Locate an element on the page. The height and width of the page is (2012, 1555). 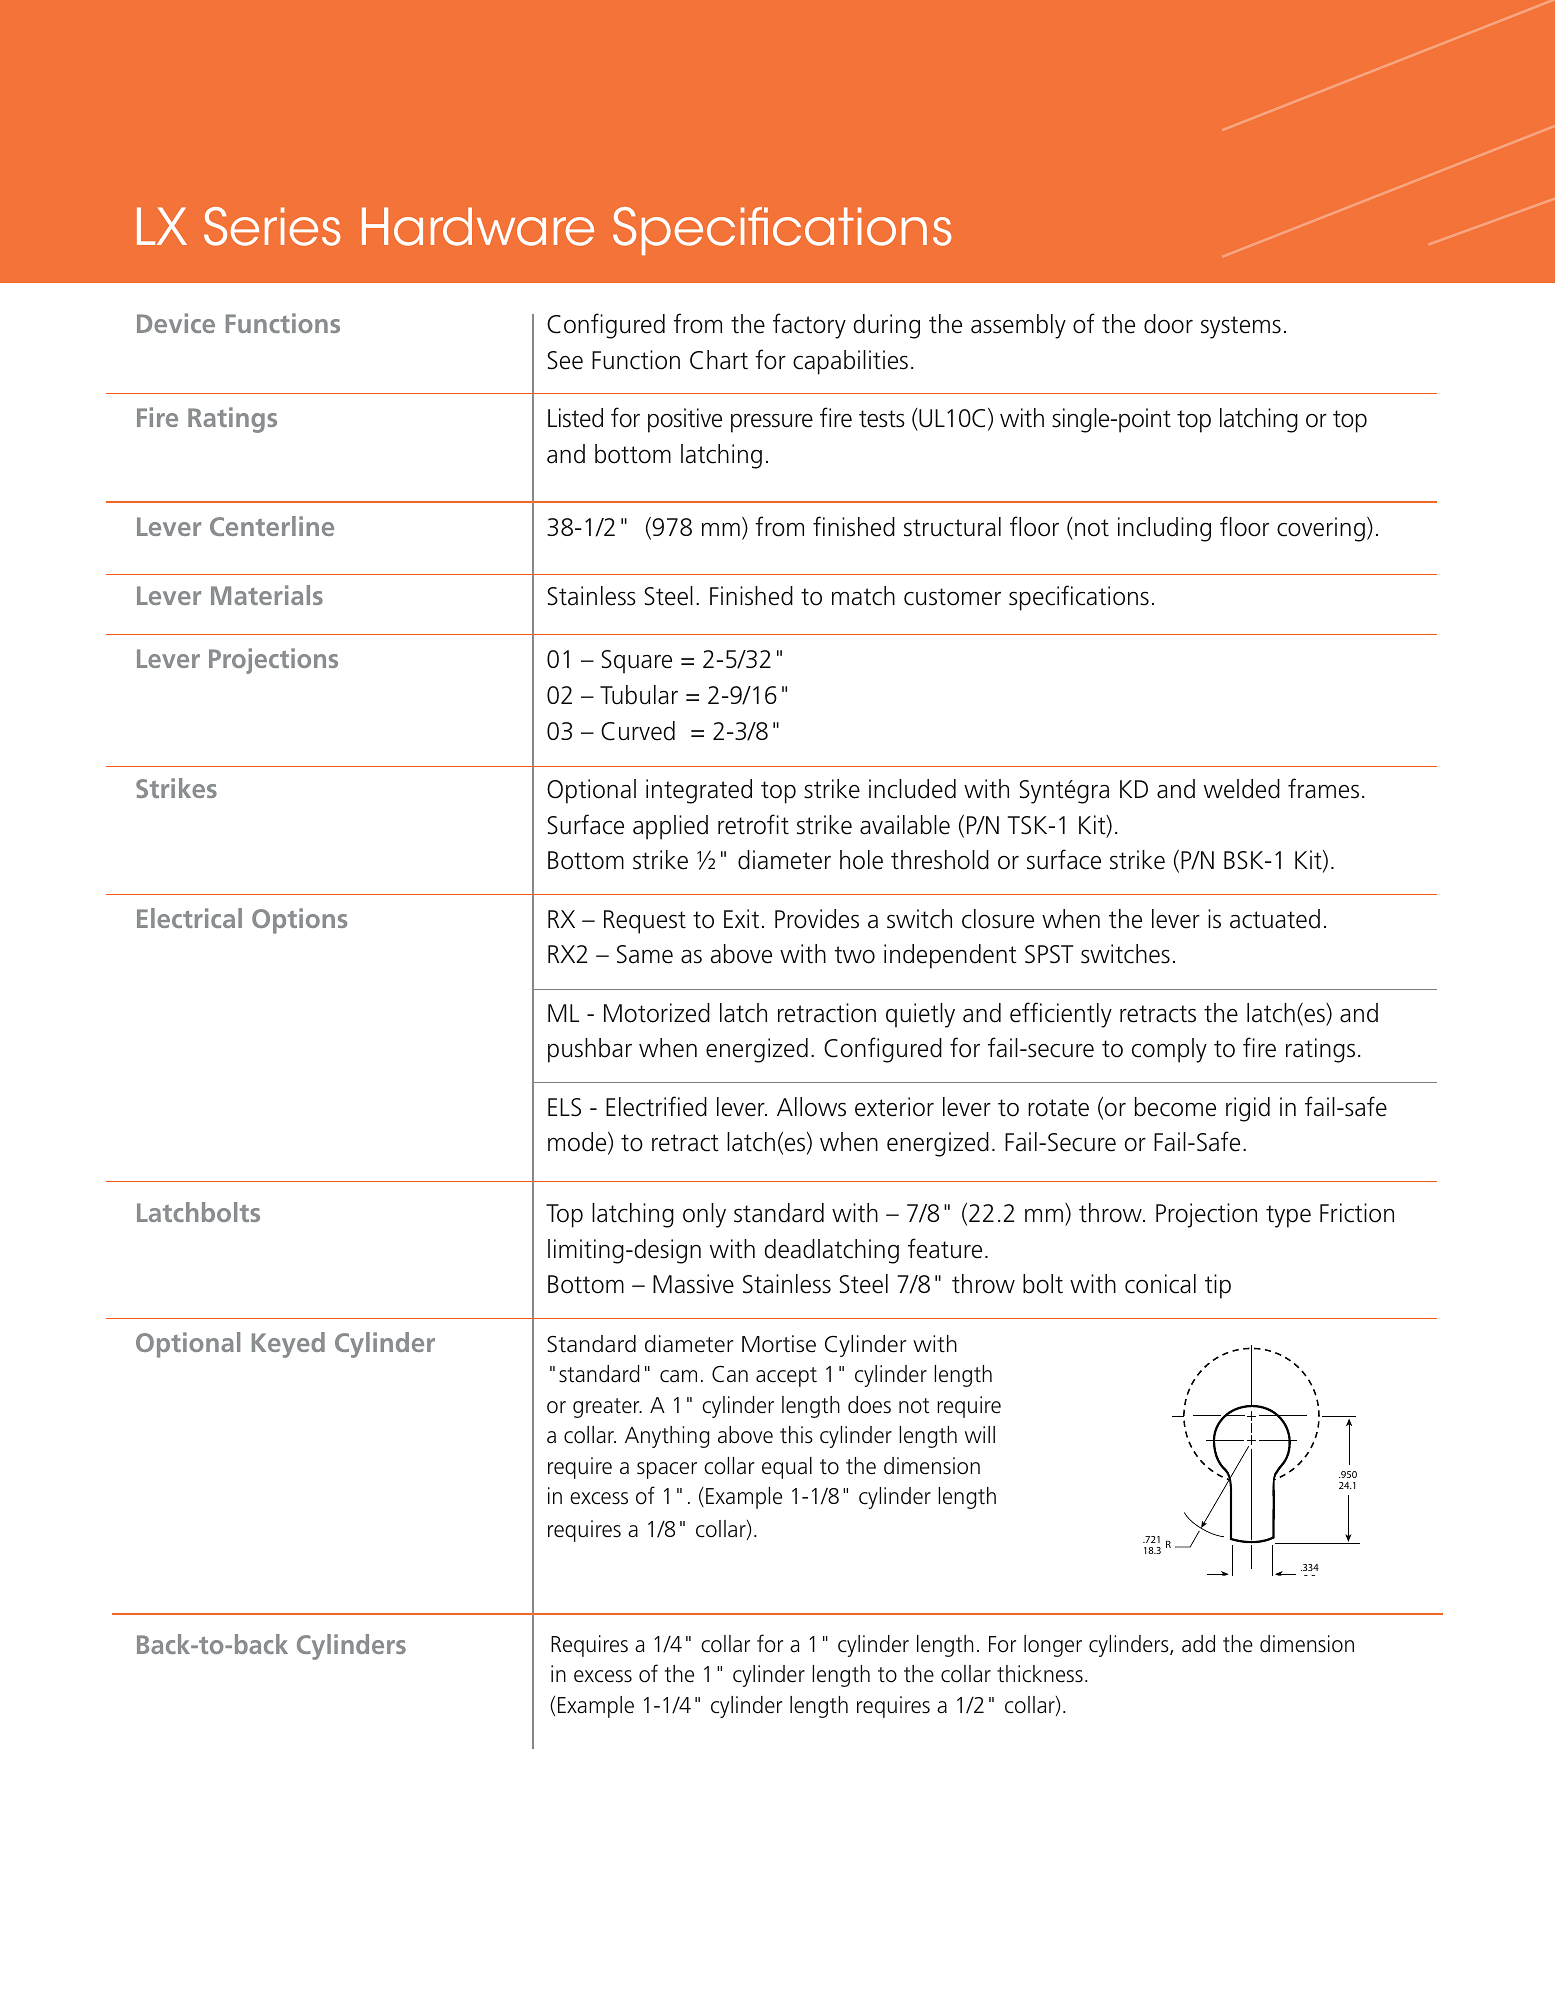
equal is located at coordinates (787, 1468).
